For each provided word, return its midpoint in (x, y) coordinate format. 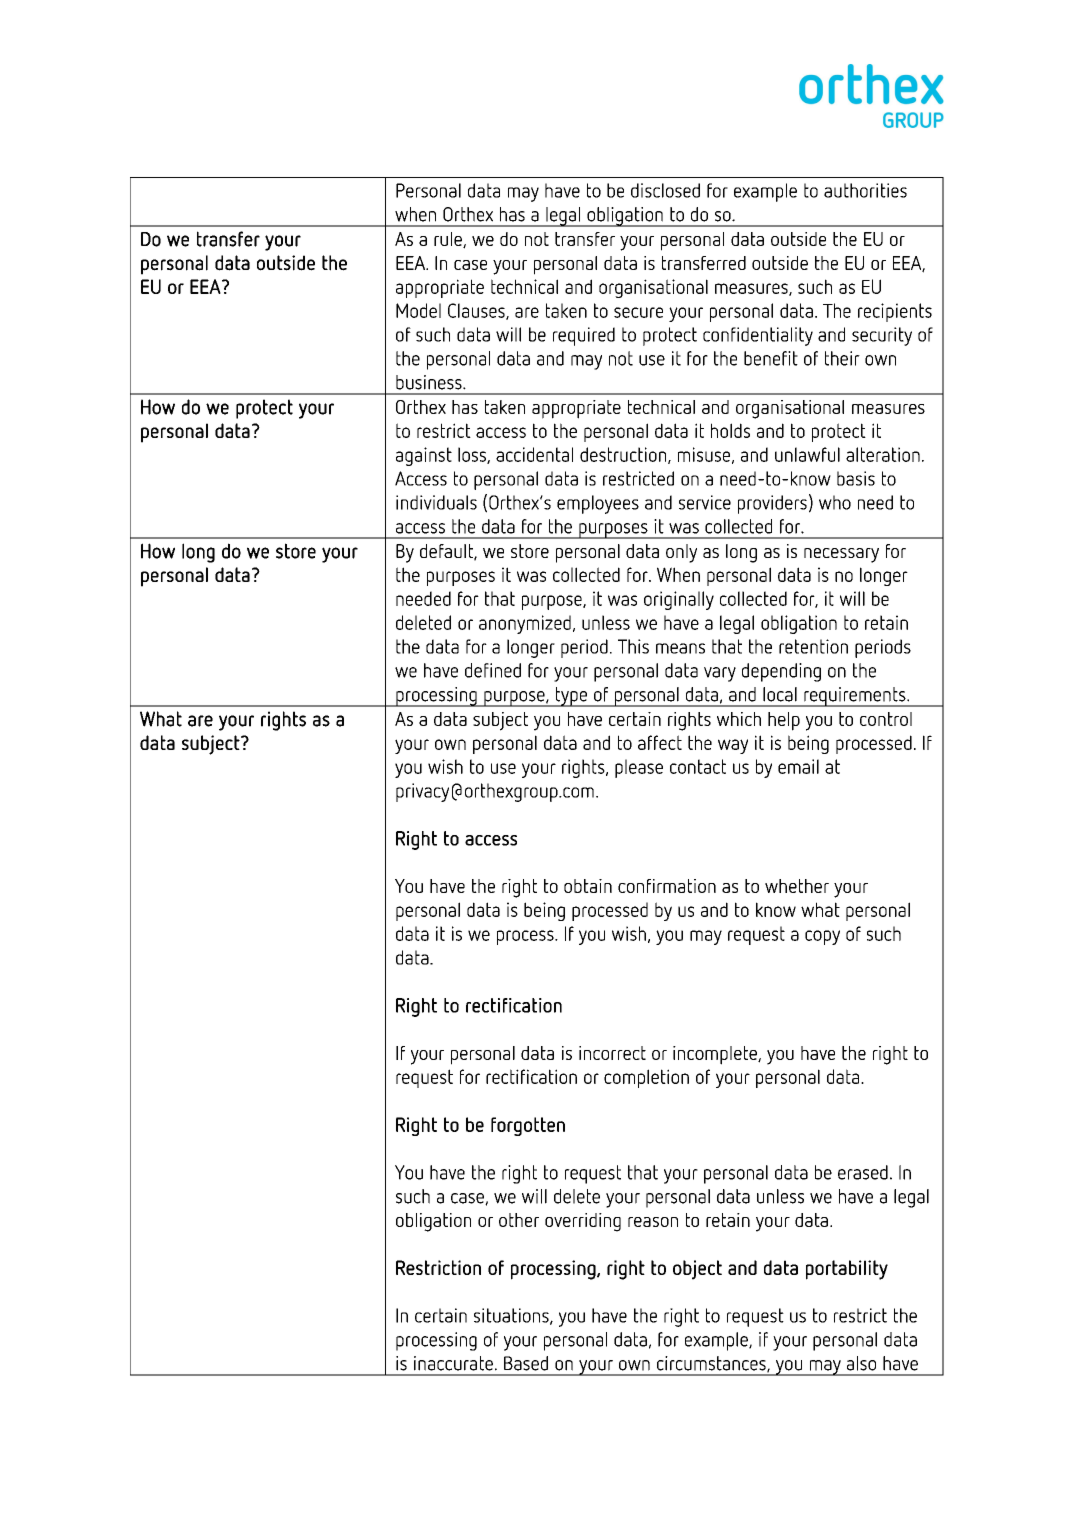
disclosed (665, 190)
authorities (865, 190)
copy (822, 937)
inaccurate (453, 1363)
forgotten (528, 1126)
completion (646, 1078)
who (835, 502)
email (798, 766)
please (639, 768)
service (705, 502)
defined (493, 670)
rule (449, 240)
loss (473, 455)
